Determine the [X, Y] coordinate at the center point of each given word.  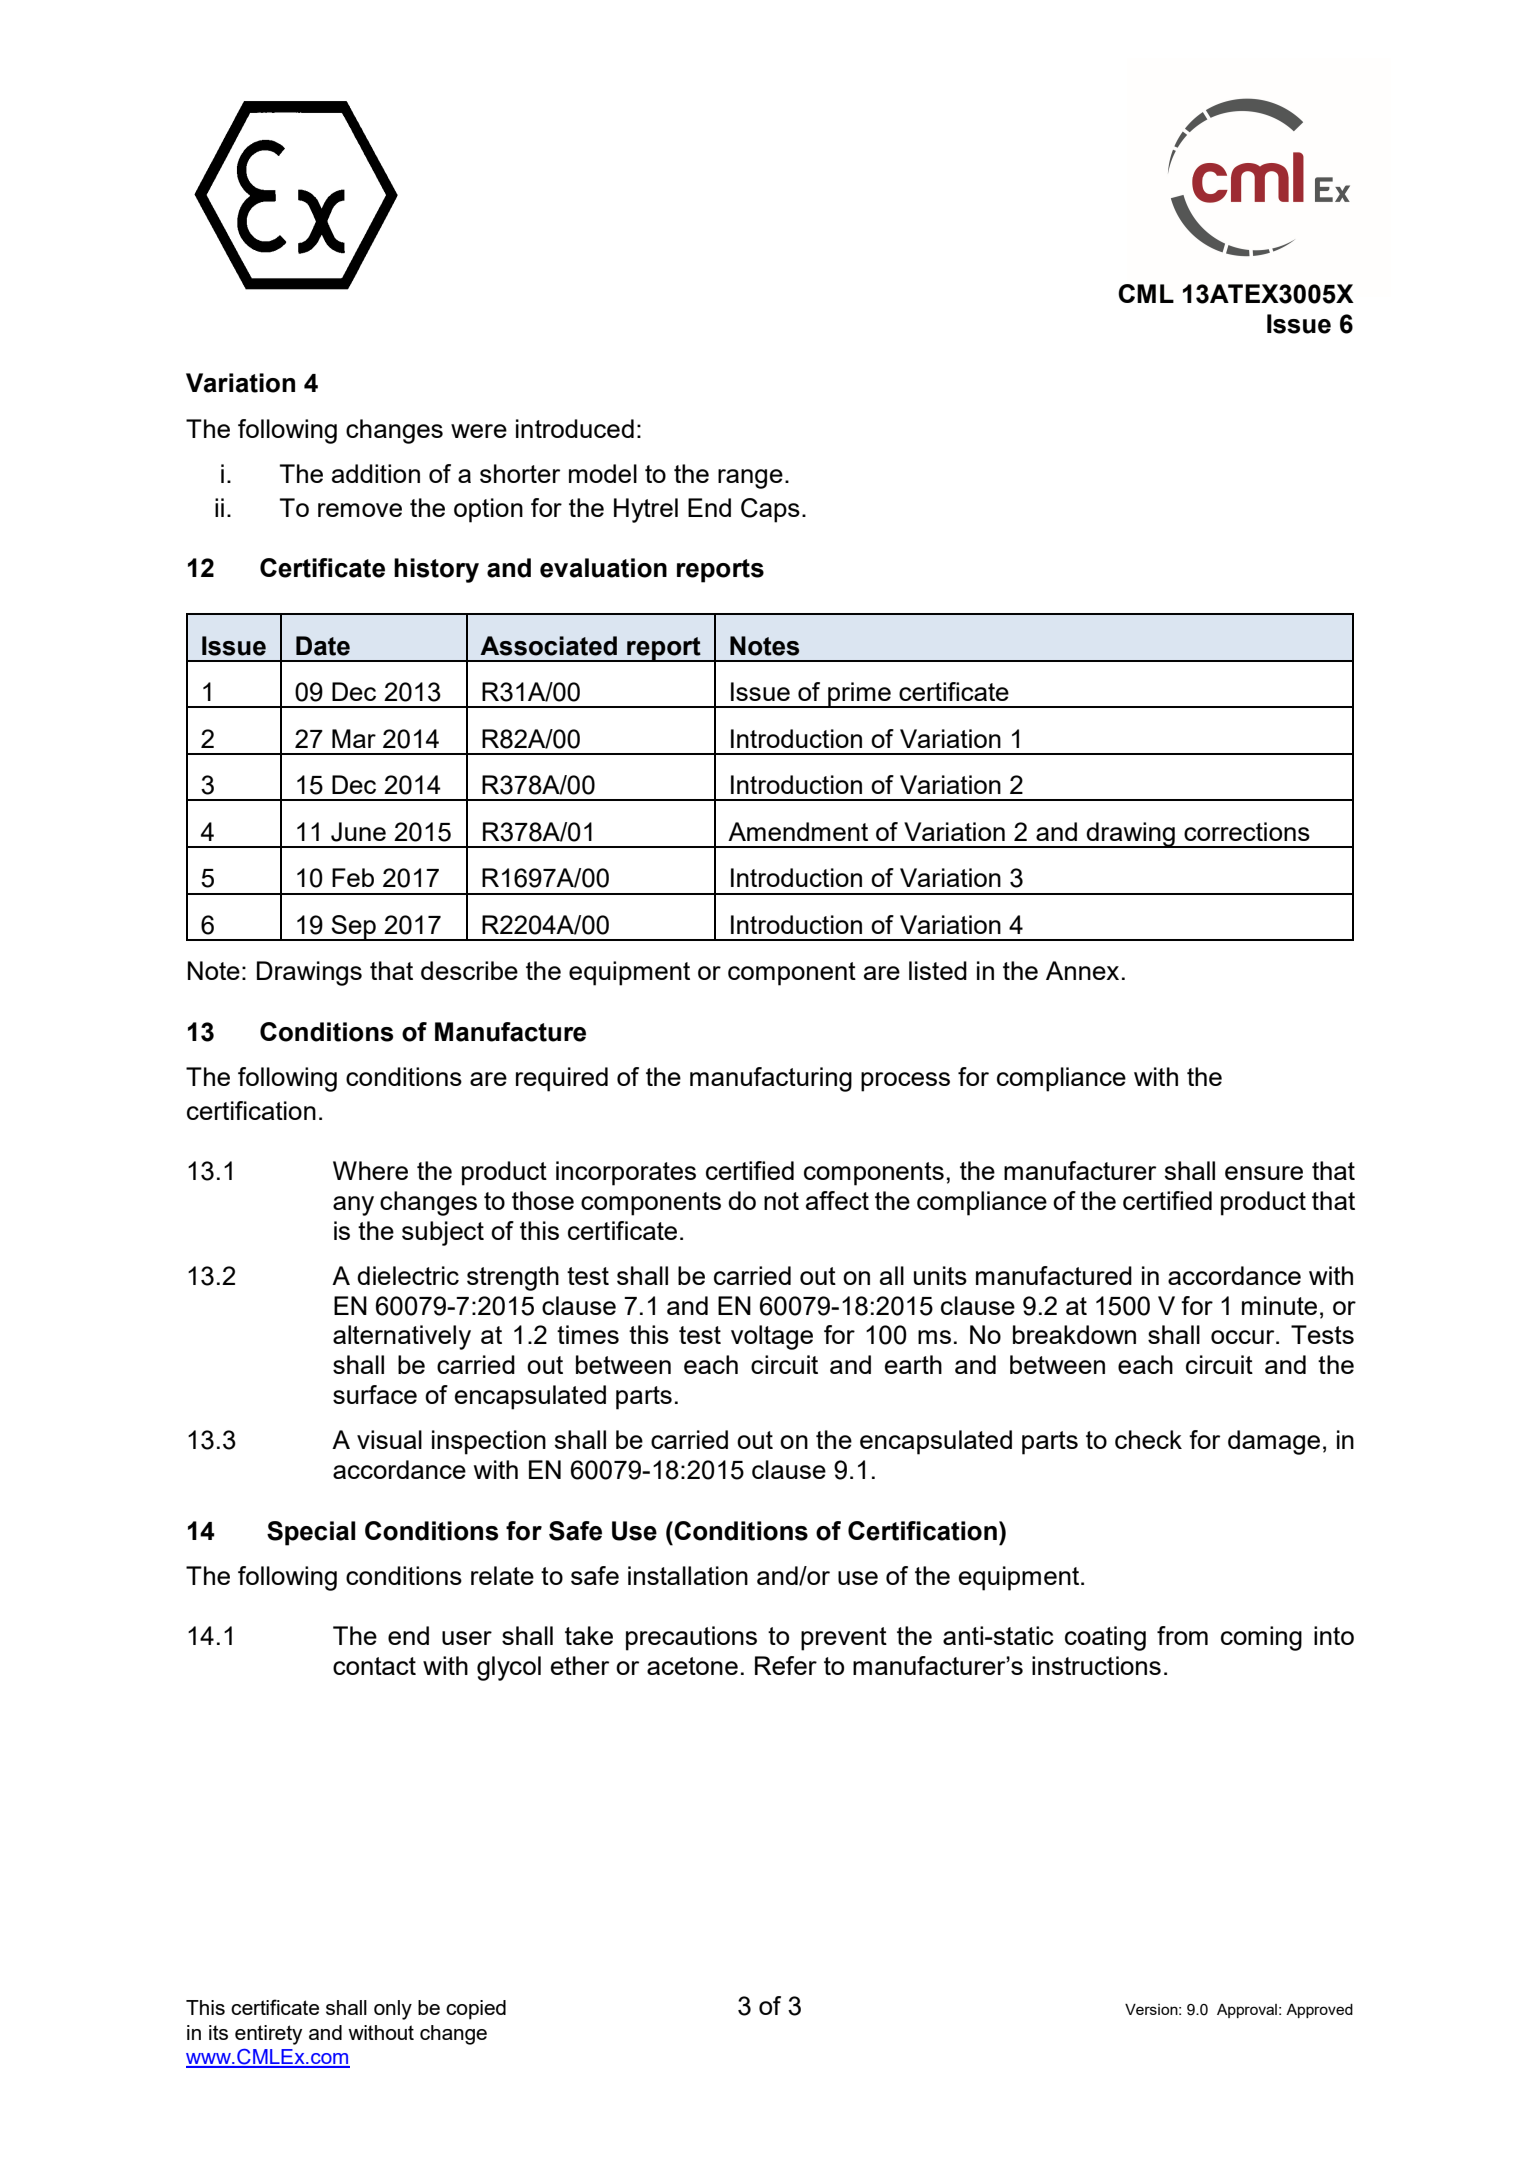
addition [376, 473]
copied [476, 2010]
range [750, 479]
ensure [1264, 1173]
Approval [1247, 2011]
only [393, 2010]
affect [837, 1200]
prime [859, 695]
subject [443, 1233]
